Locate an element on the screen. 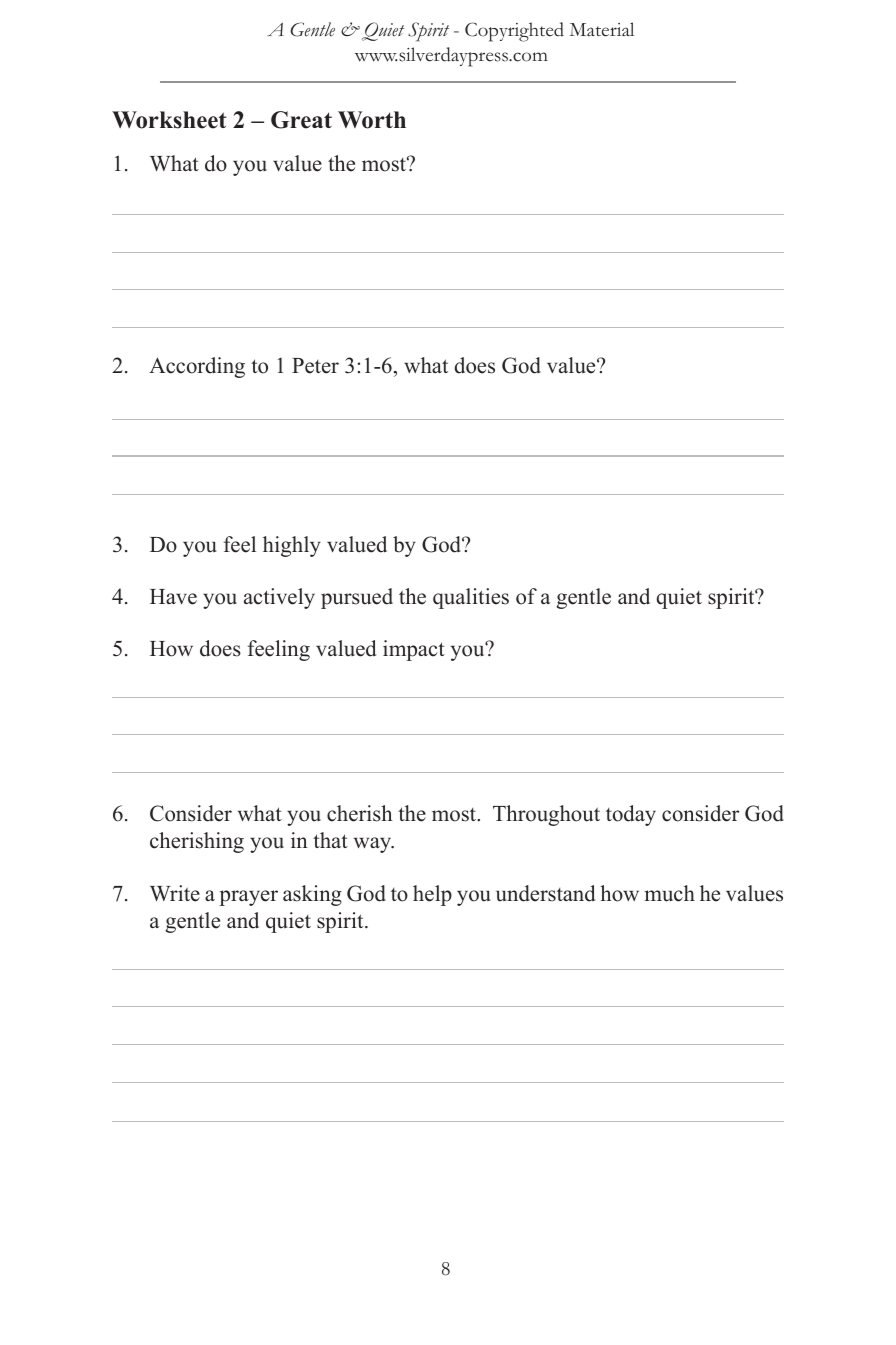  Material is located at coordinates (602, 29).
